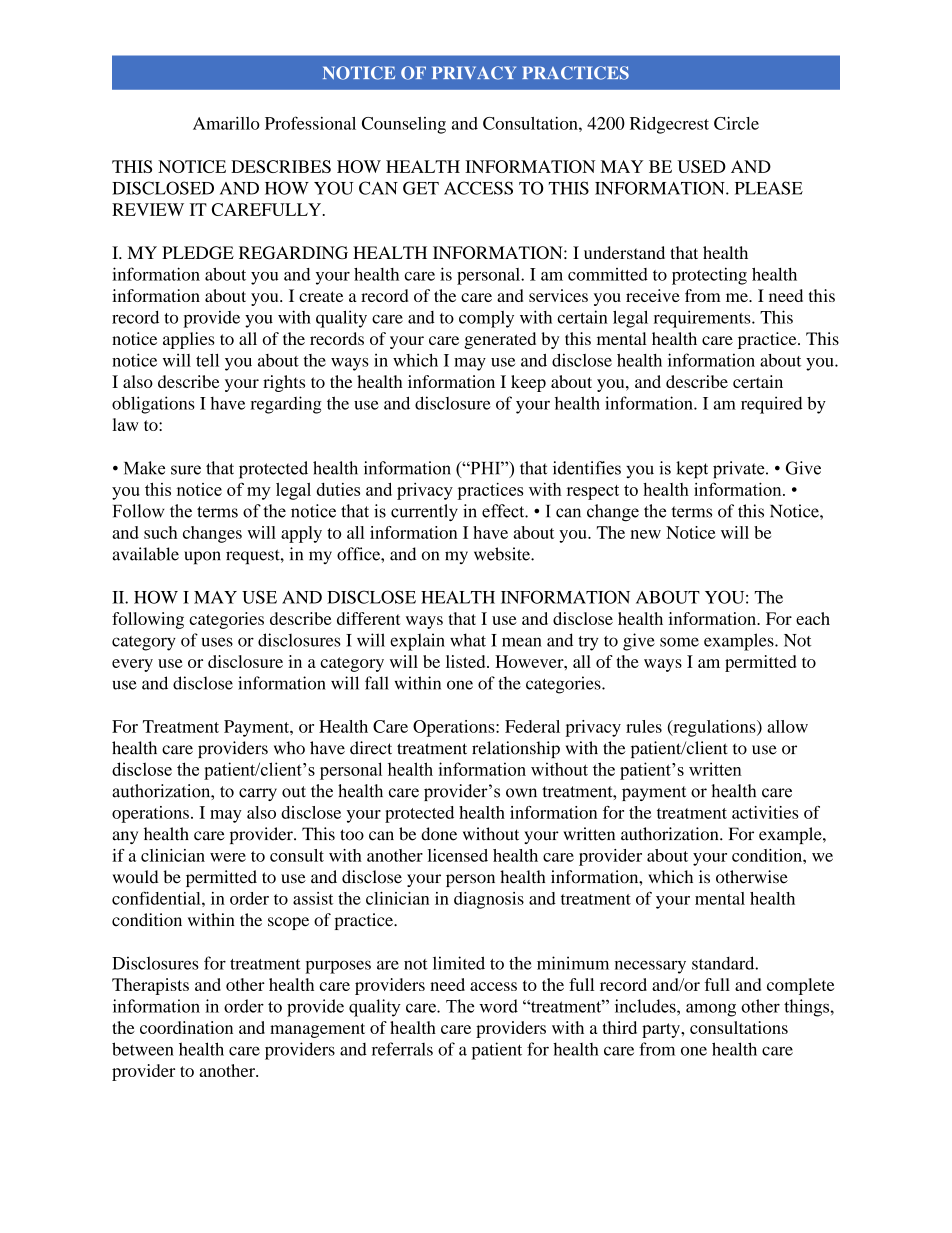  I want to click on among, so click(711, 1010).
